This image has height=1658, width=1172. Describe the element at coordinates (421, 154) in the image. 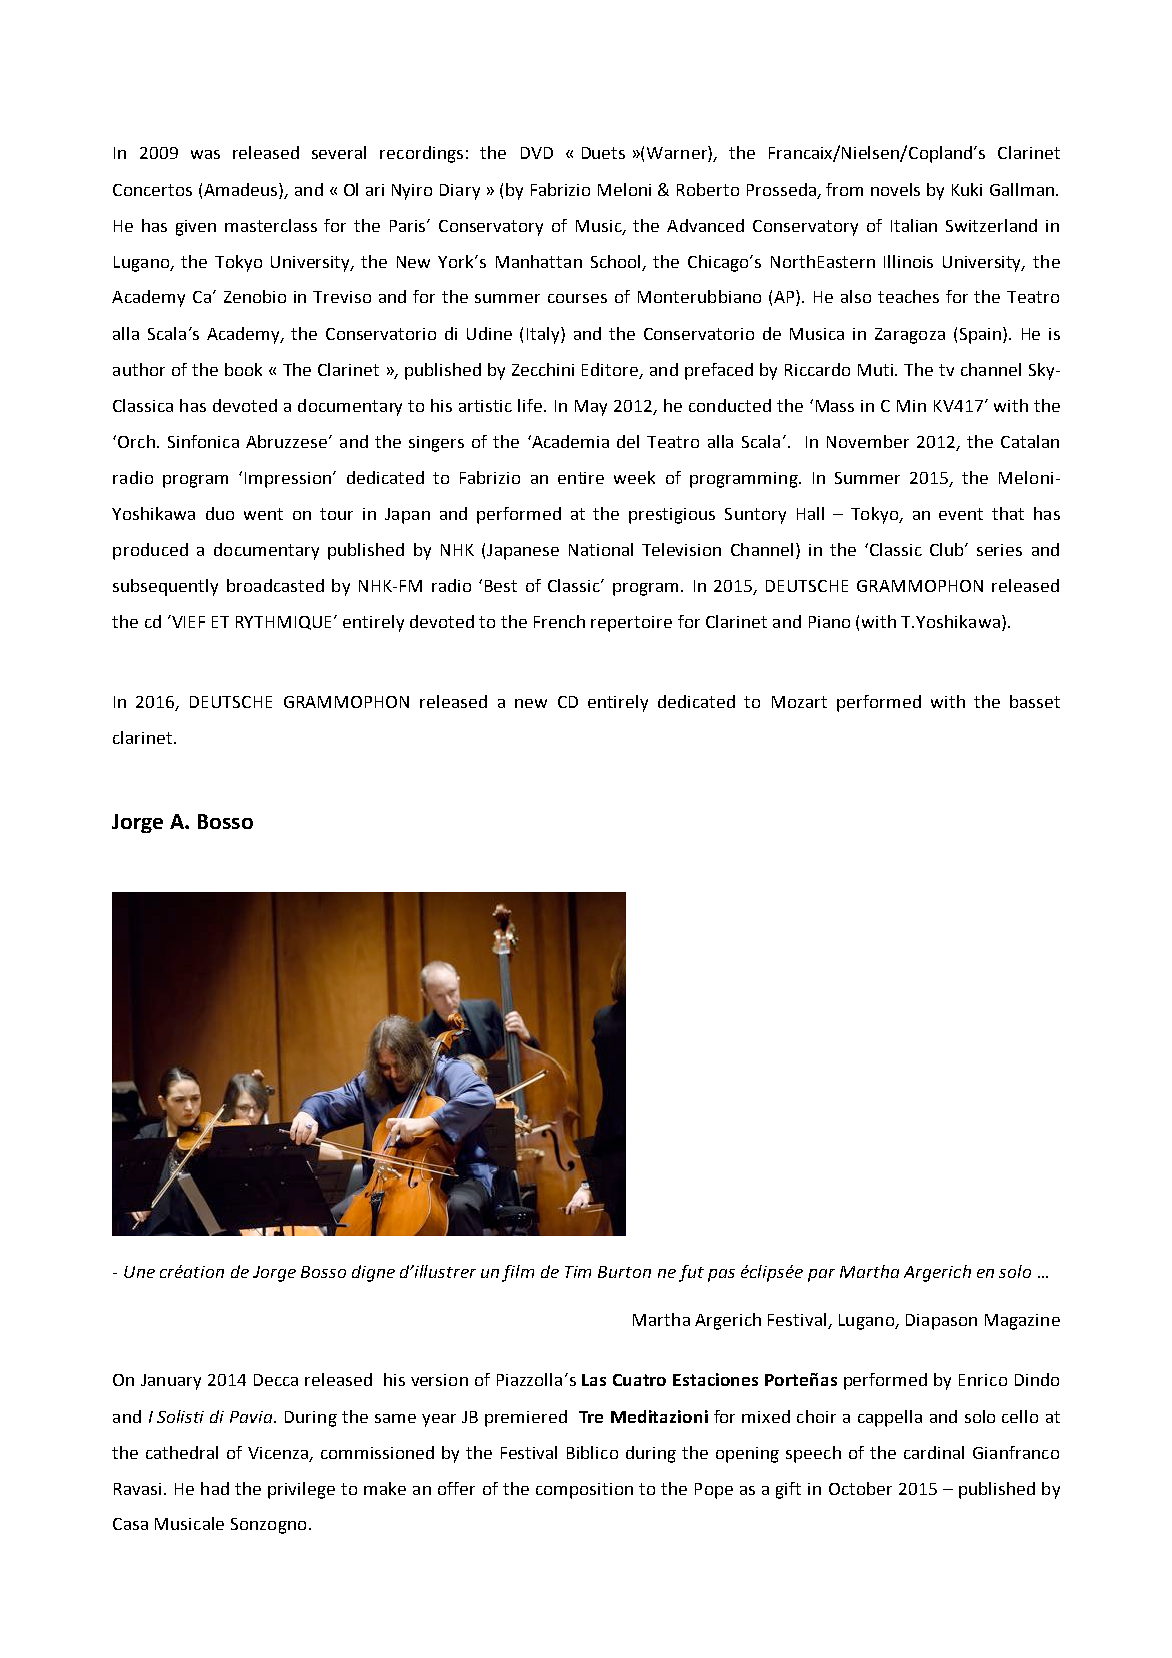

I see `recordings` at that location.
